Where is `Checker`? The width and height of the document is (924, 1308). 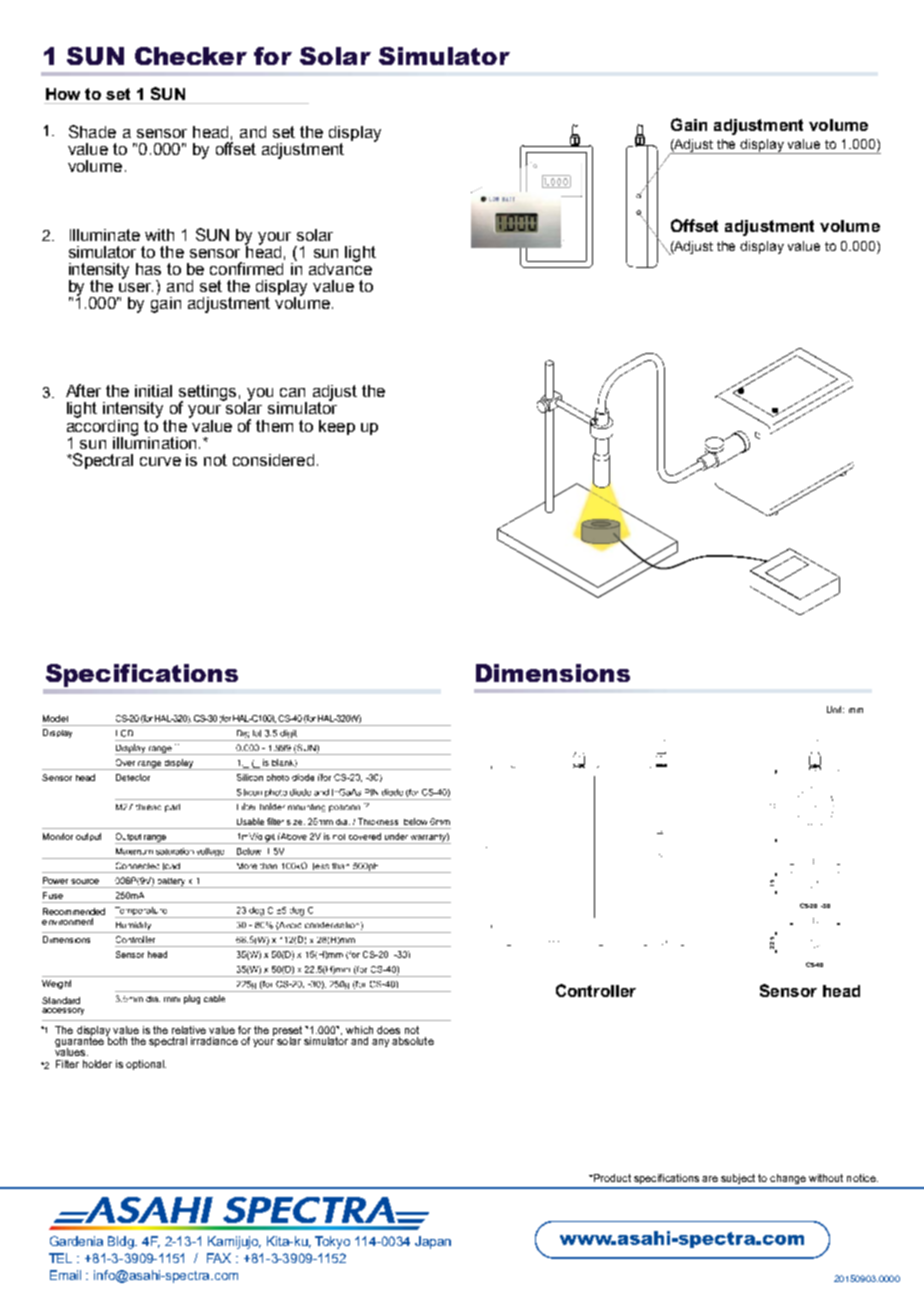
Checker is located at coordinates (191, 56).
